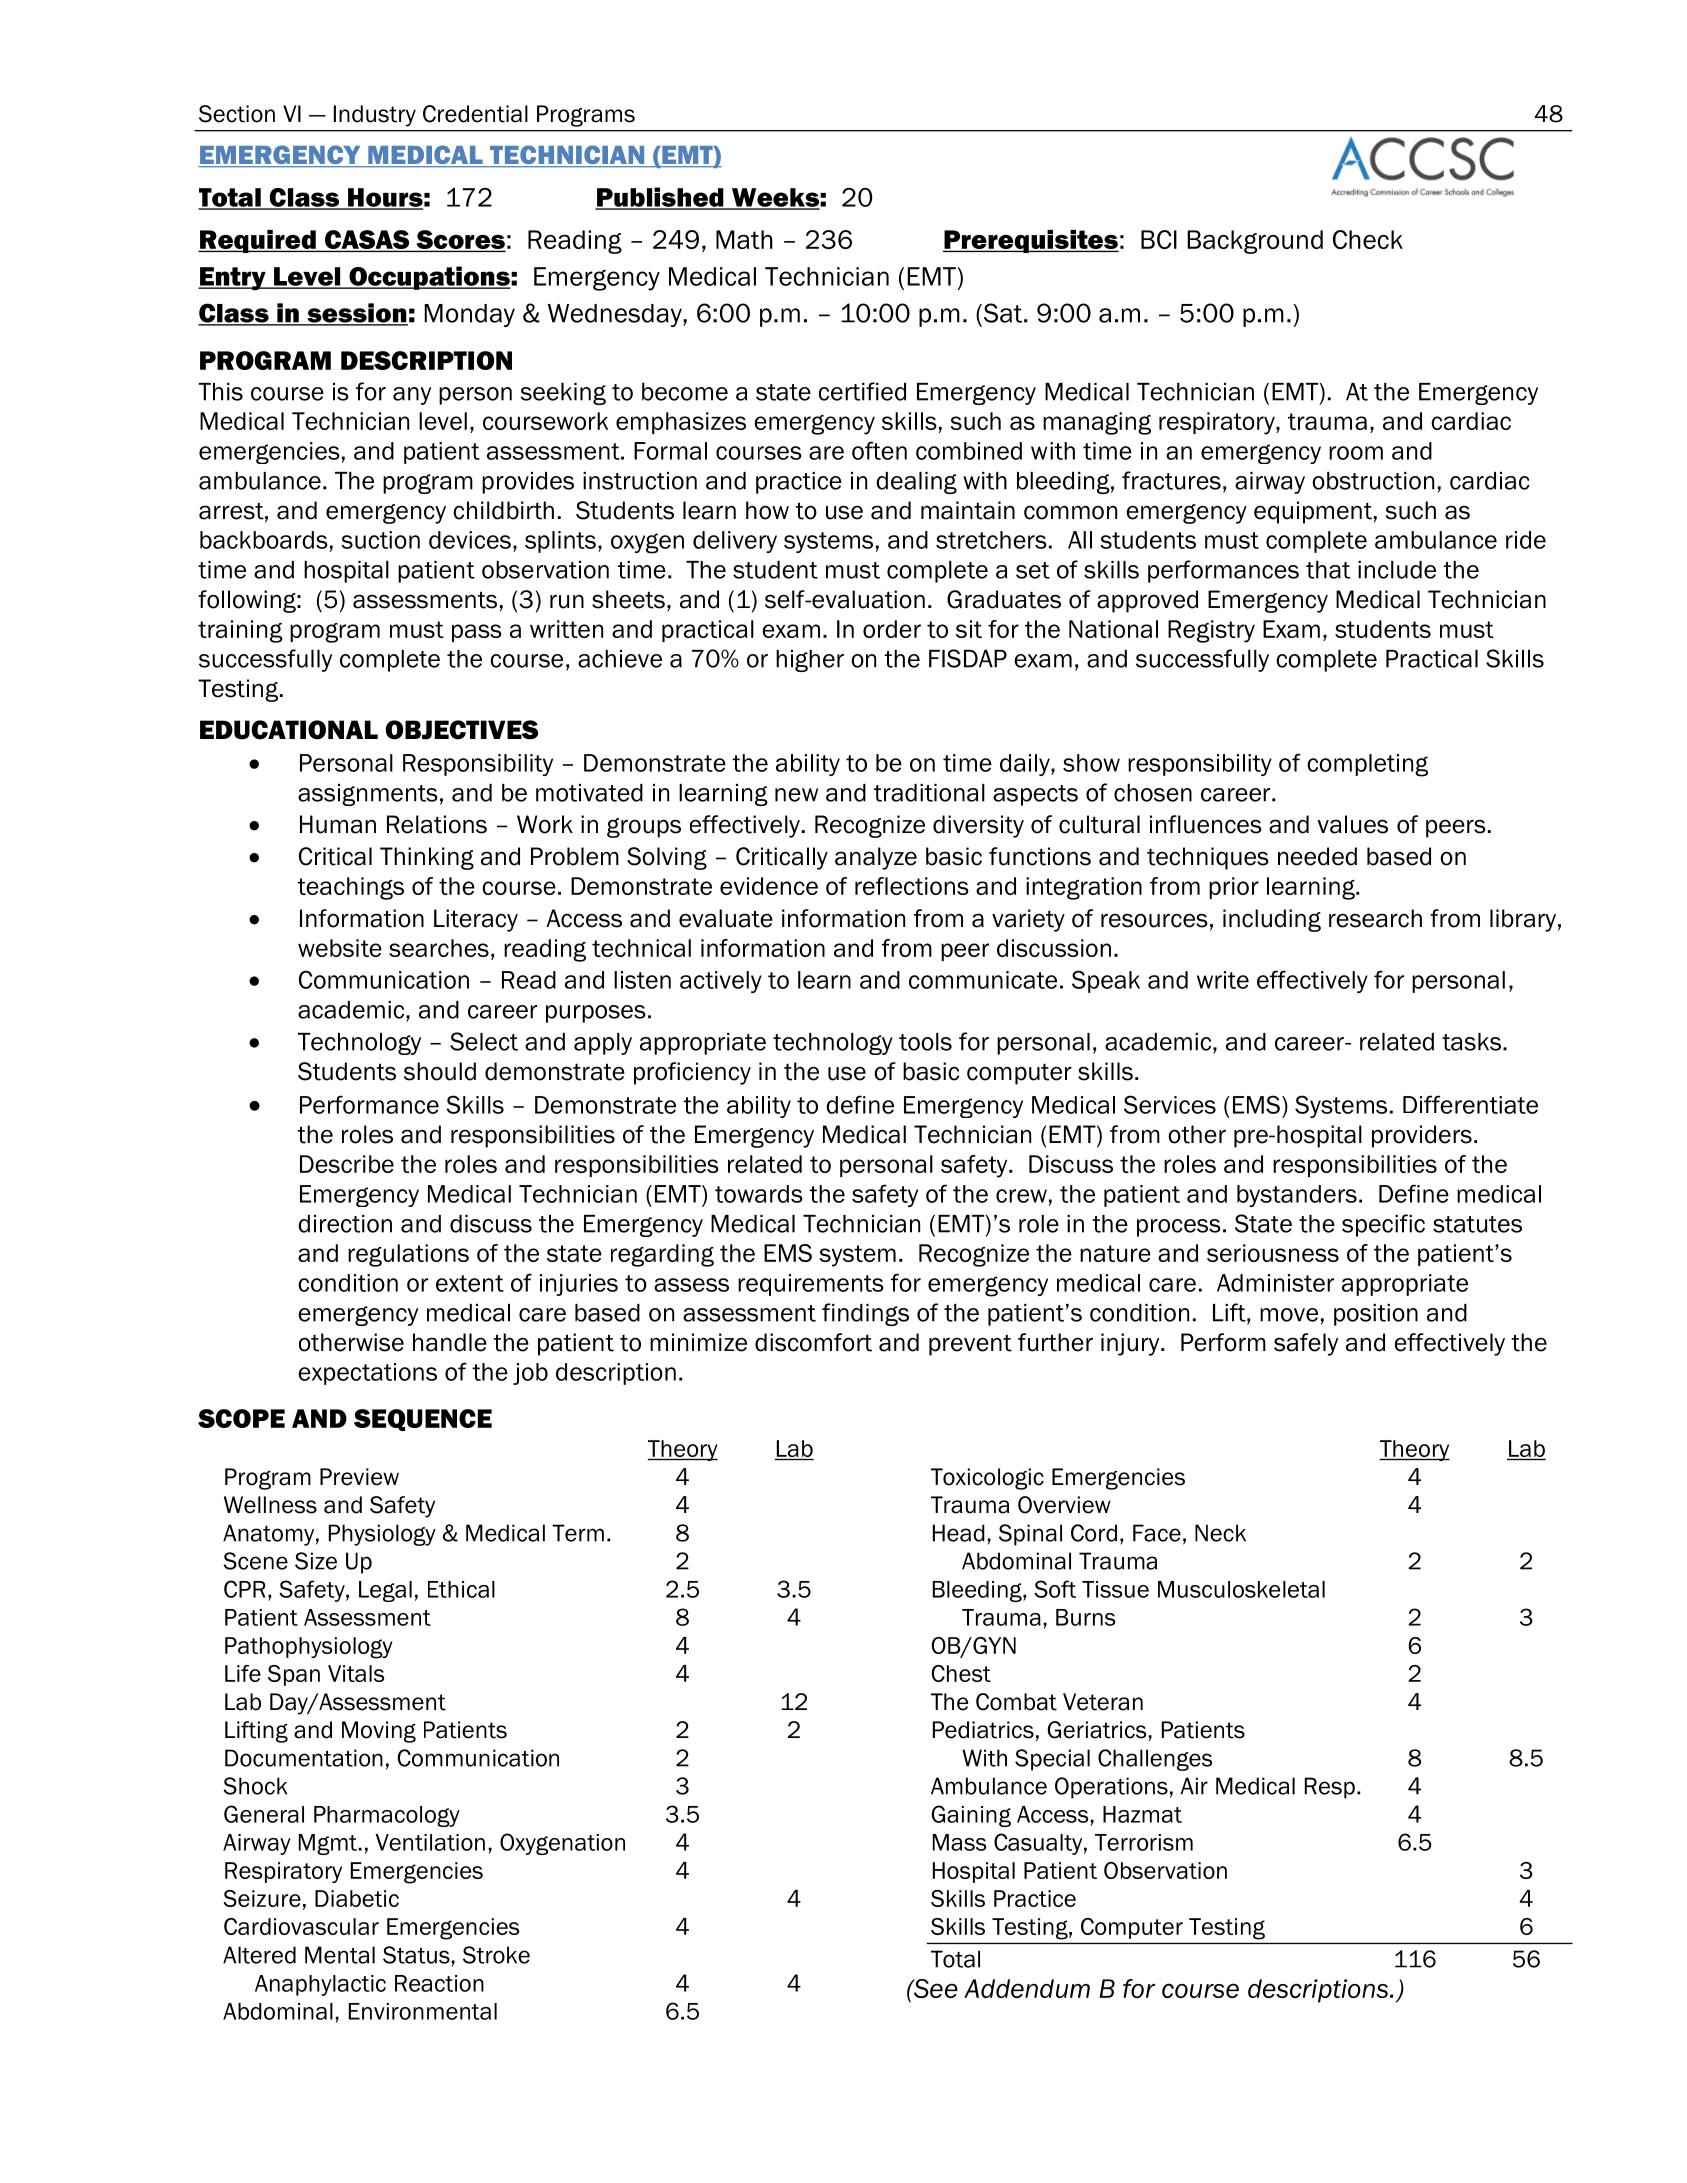 The image size is (1687, 2183). What do you see at coordinates (811, 1285) in the screenshot?
I see `requirements` at bounding box center [811, 1285].
